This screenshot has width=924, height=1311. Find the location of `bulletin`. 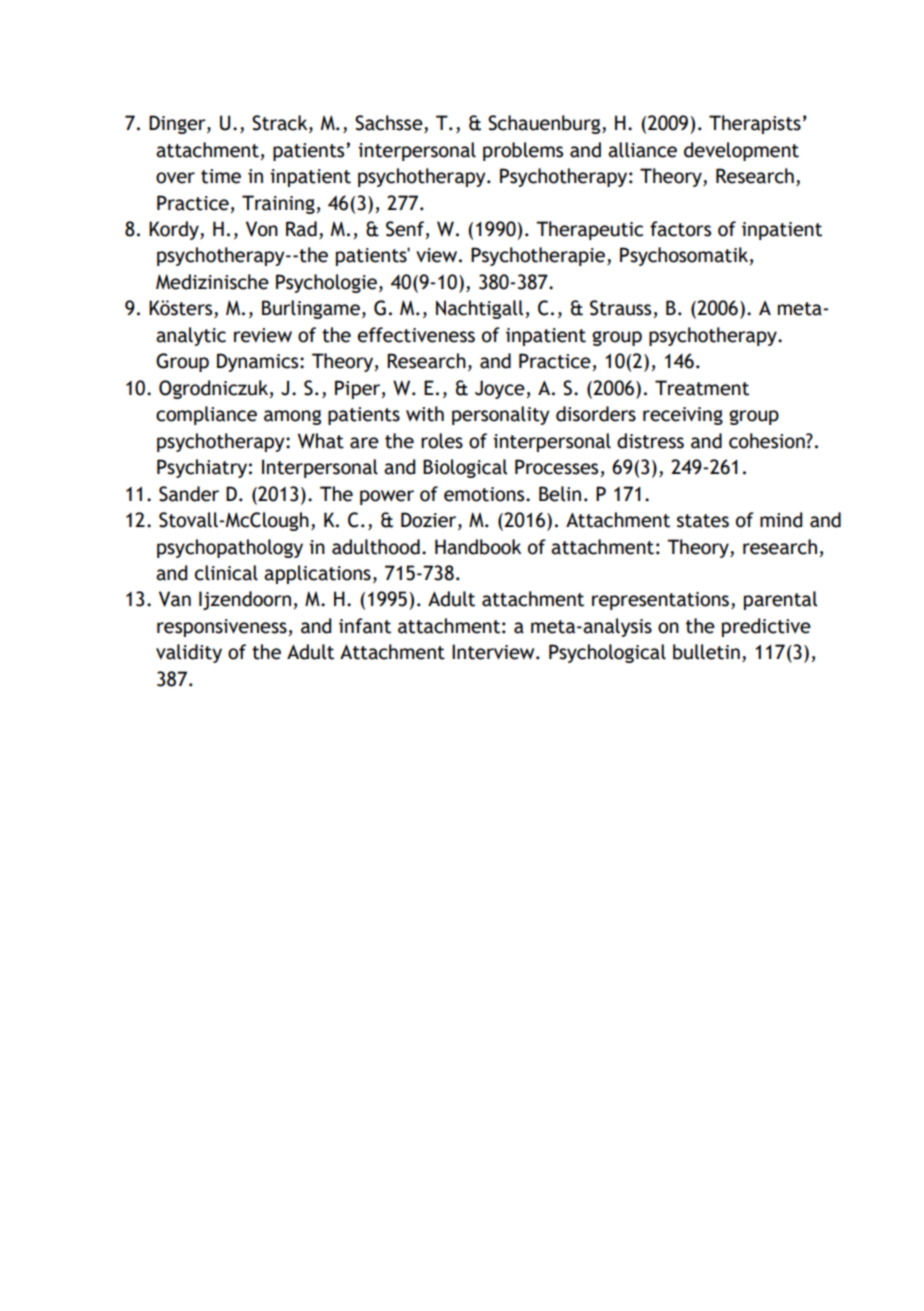

bulletin is located at coordinates (706, 652).
